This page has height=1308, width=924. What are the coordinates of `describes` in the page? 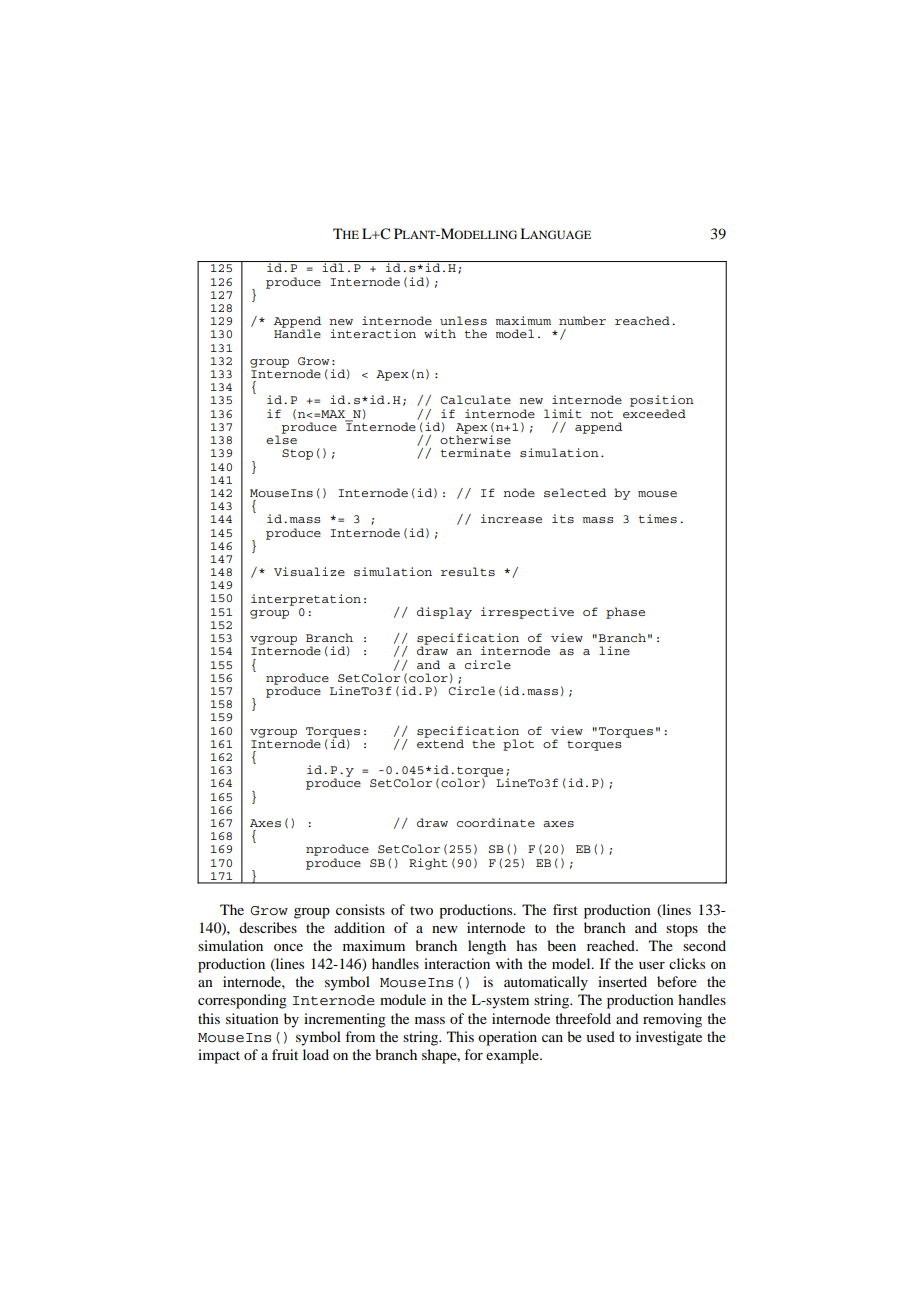 It's located at (268, 927).
